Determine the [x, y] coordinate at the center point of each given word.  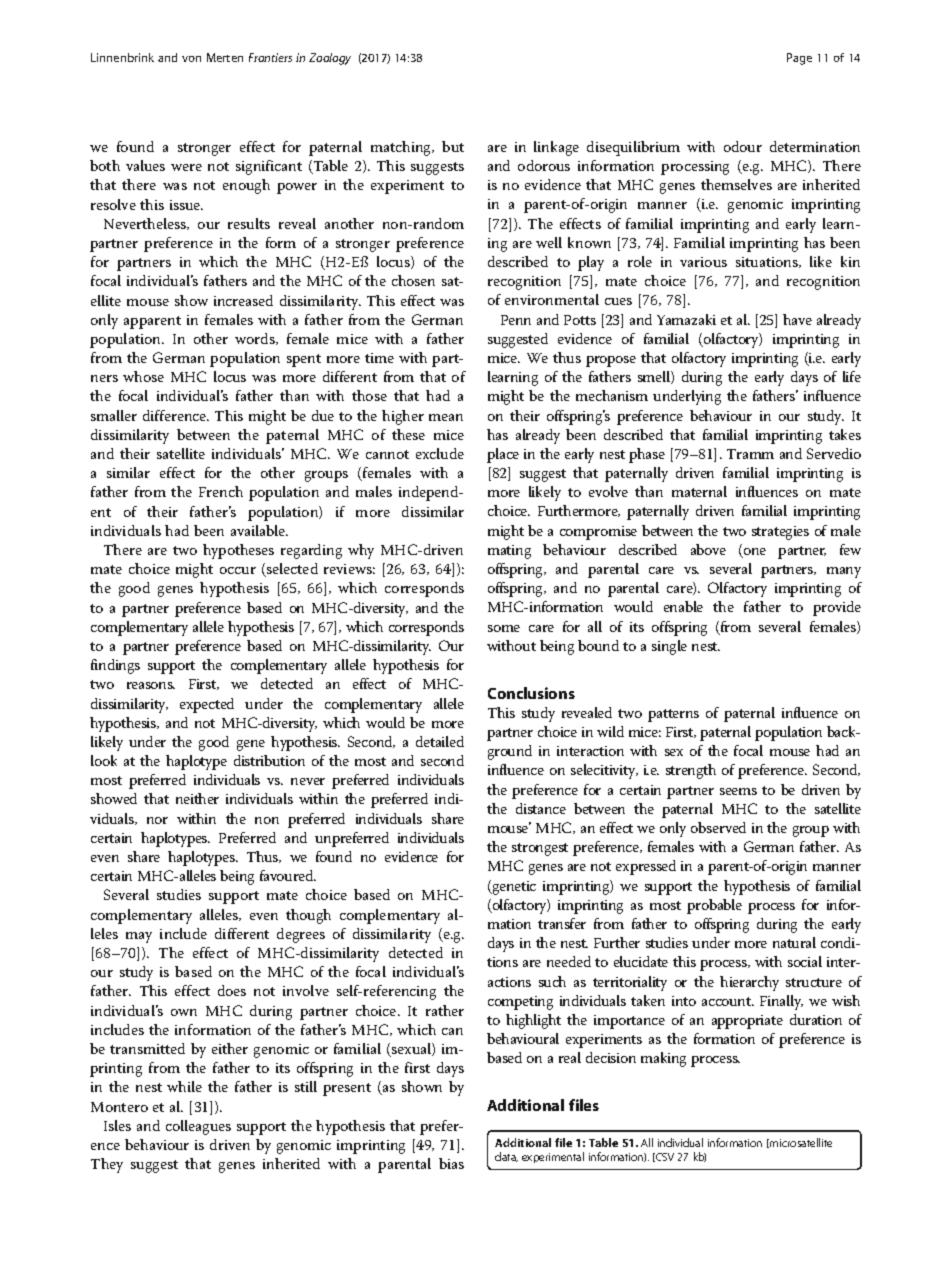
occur [238, 570]
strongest [540, 849]
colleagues [198, 1127]
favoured [288, 875]
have [797, 319]
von [191, 59]
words [256, 339]
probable [714, 906]
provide [837, 608]
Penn [516, 320]
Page [799, 59]
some [504, 628]
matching [402, 148]
